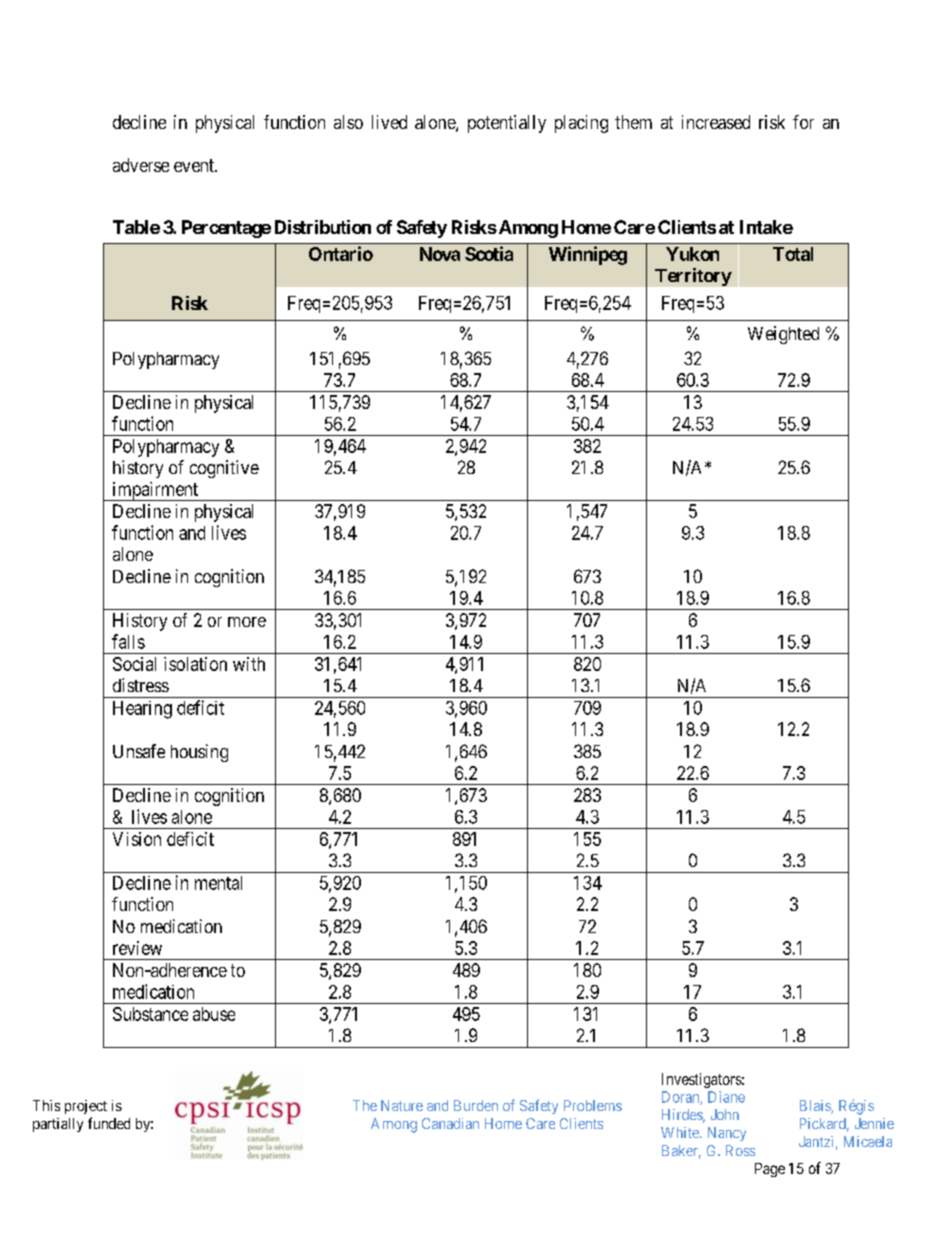  I want to click on potentially, so click(507, 124).
